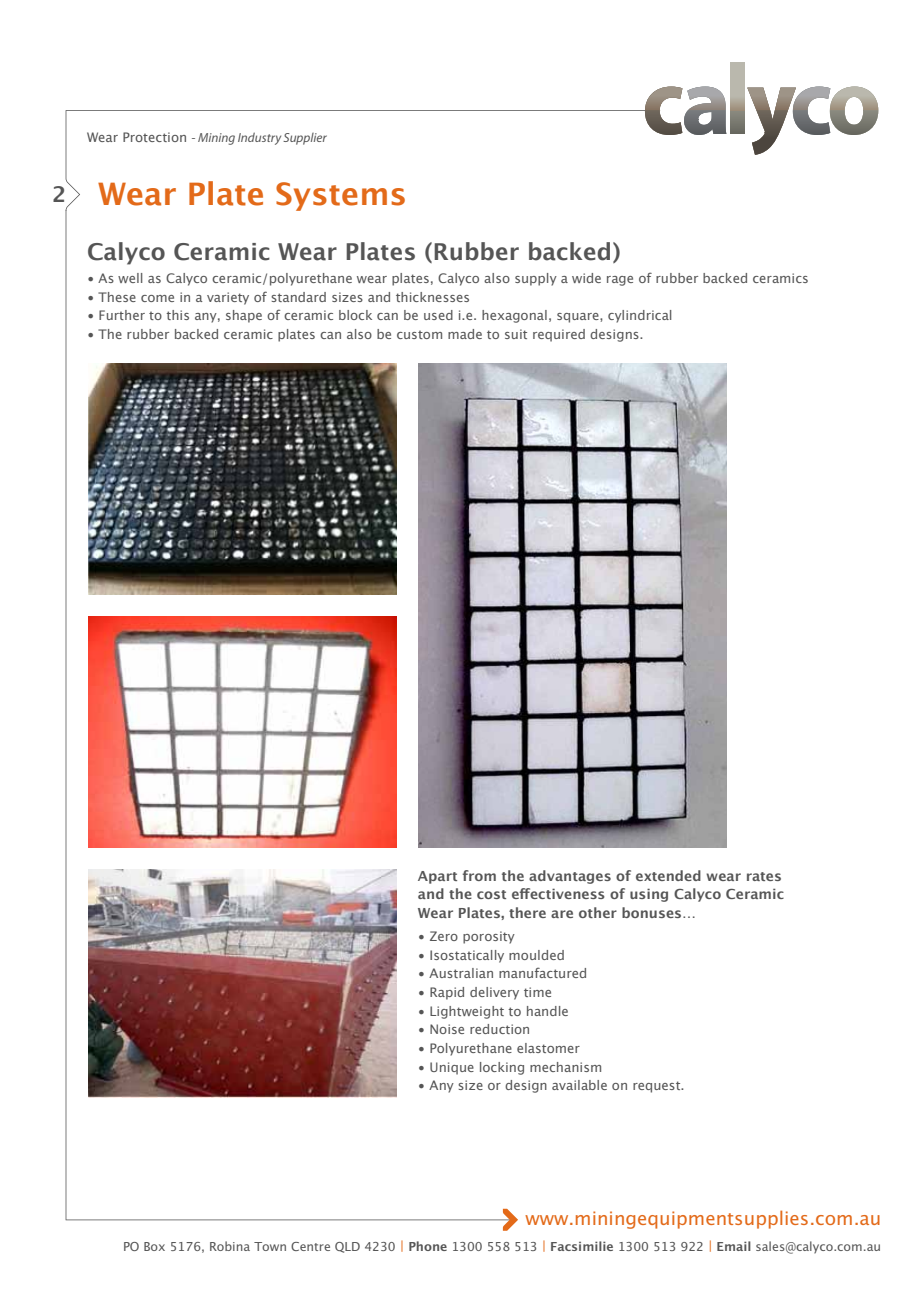 The height and width of the image is (1308, 924). I want to click on Systems, so click(340, 196).
